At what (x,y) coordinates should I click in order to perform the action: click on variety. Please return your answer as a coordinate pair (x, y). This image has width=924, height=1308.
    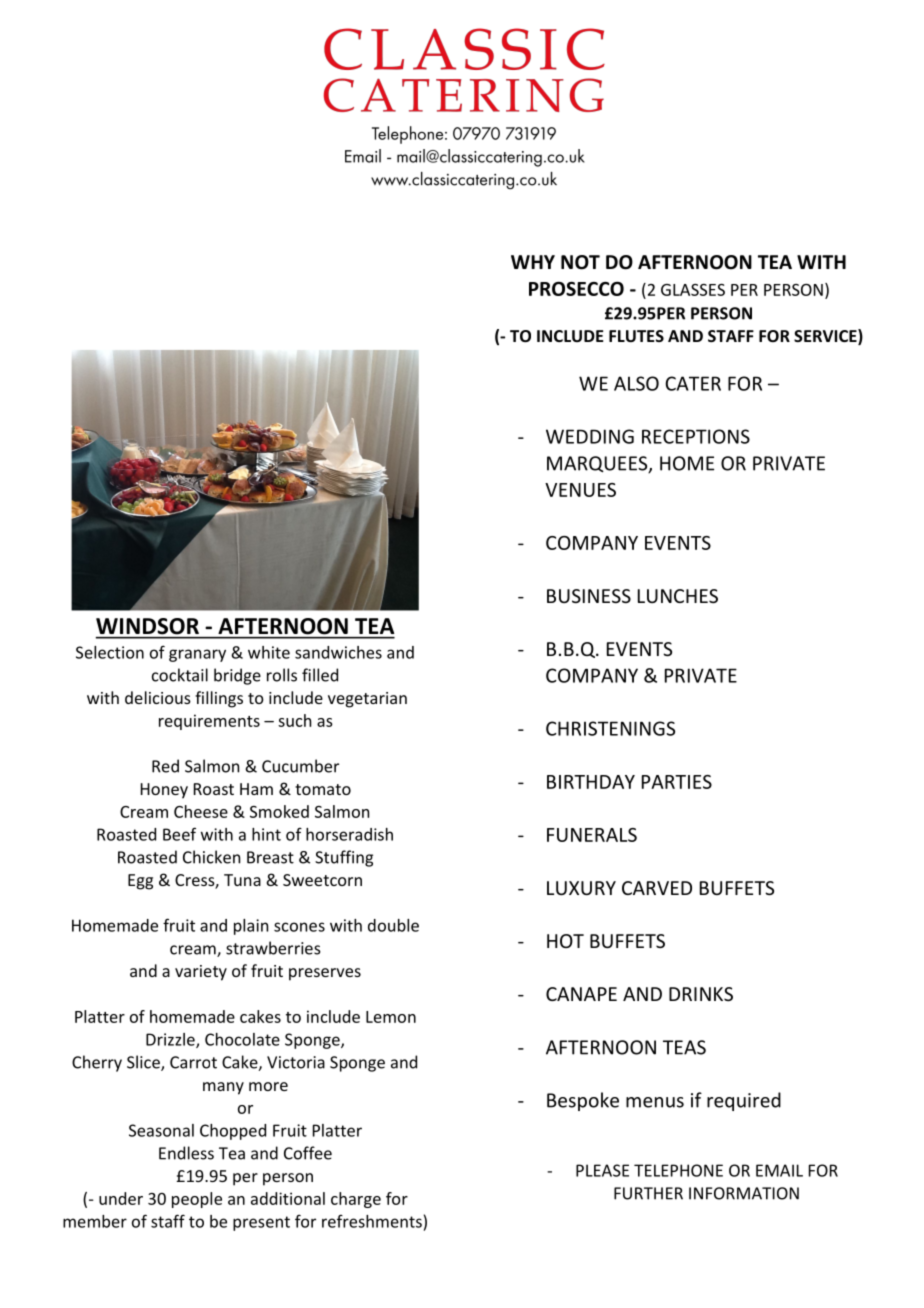
    Looking at the image, I should click on (201, 973).
